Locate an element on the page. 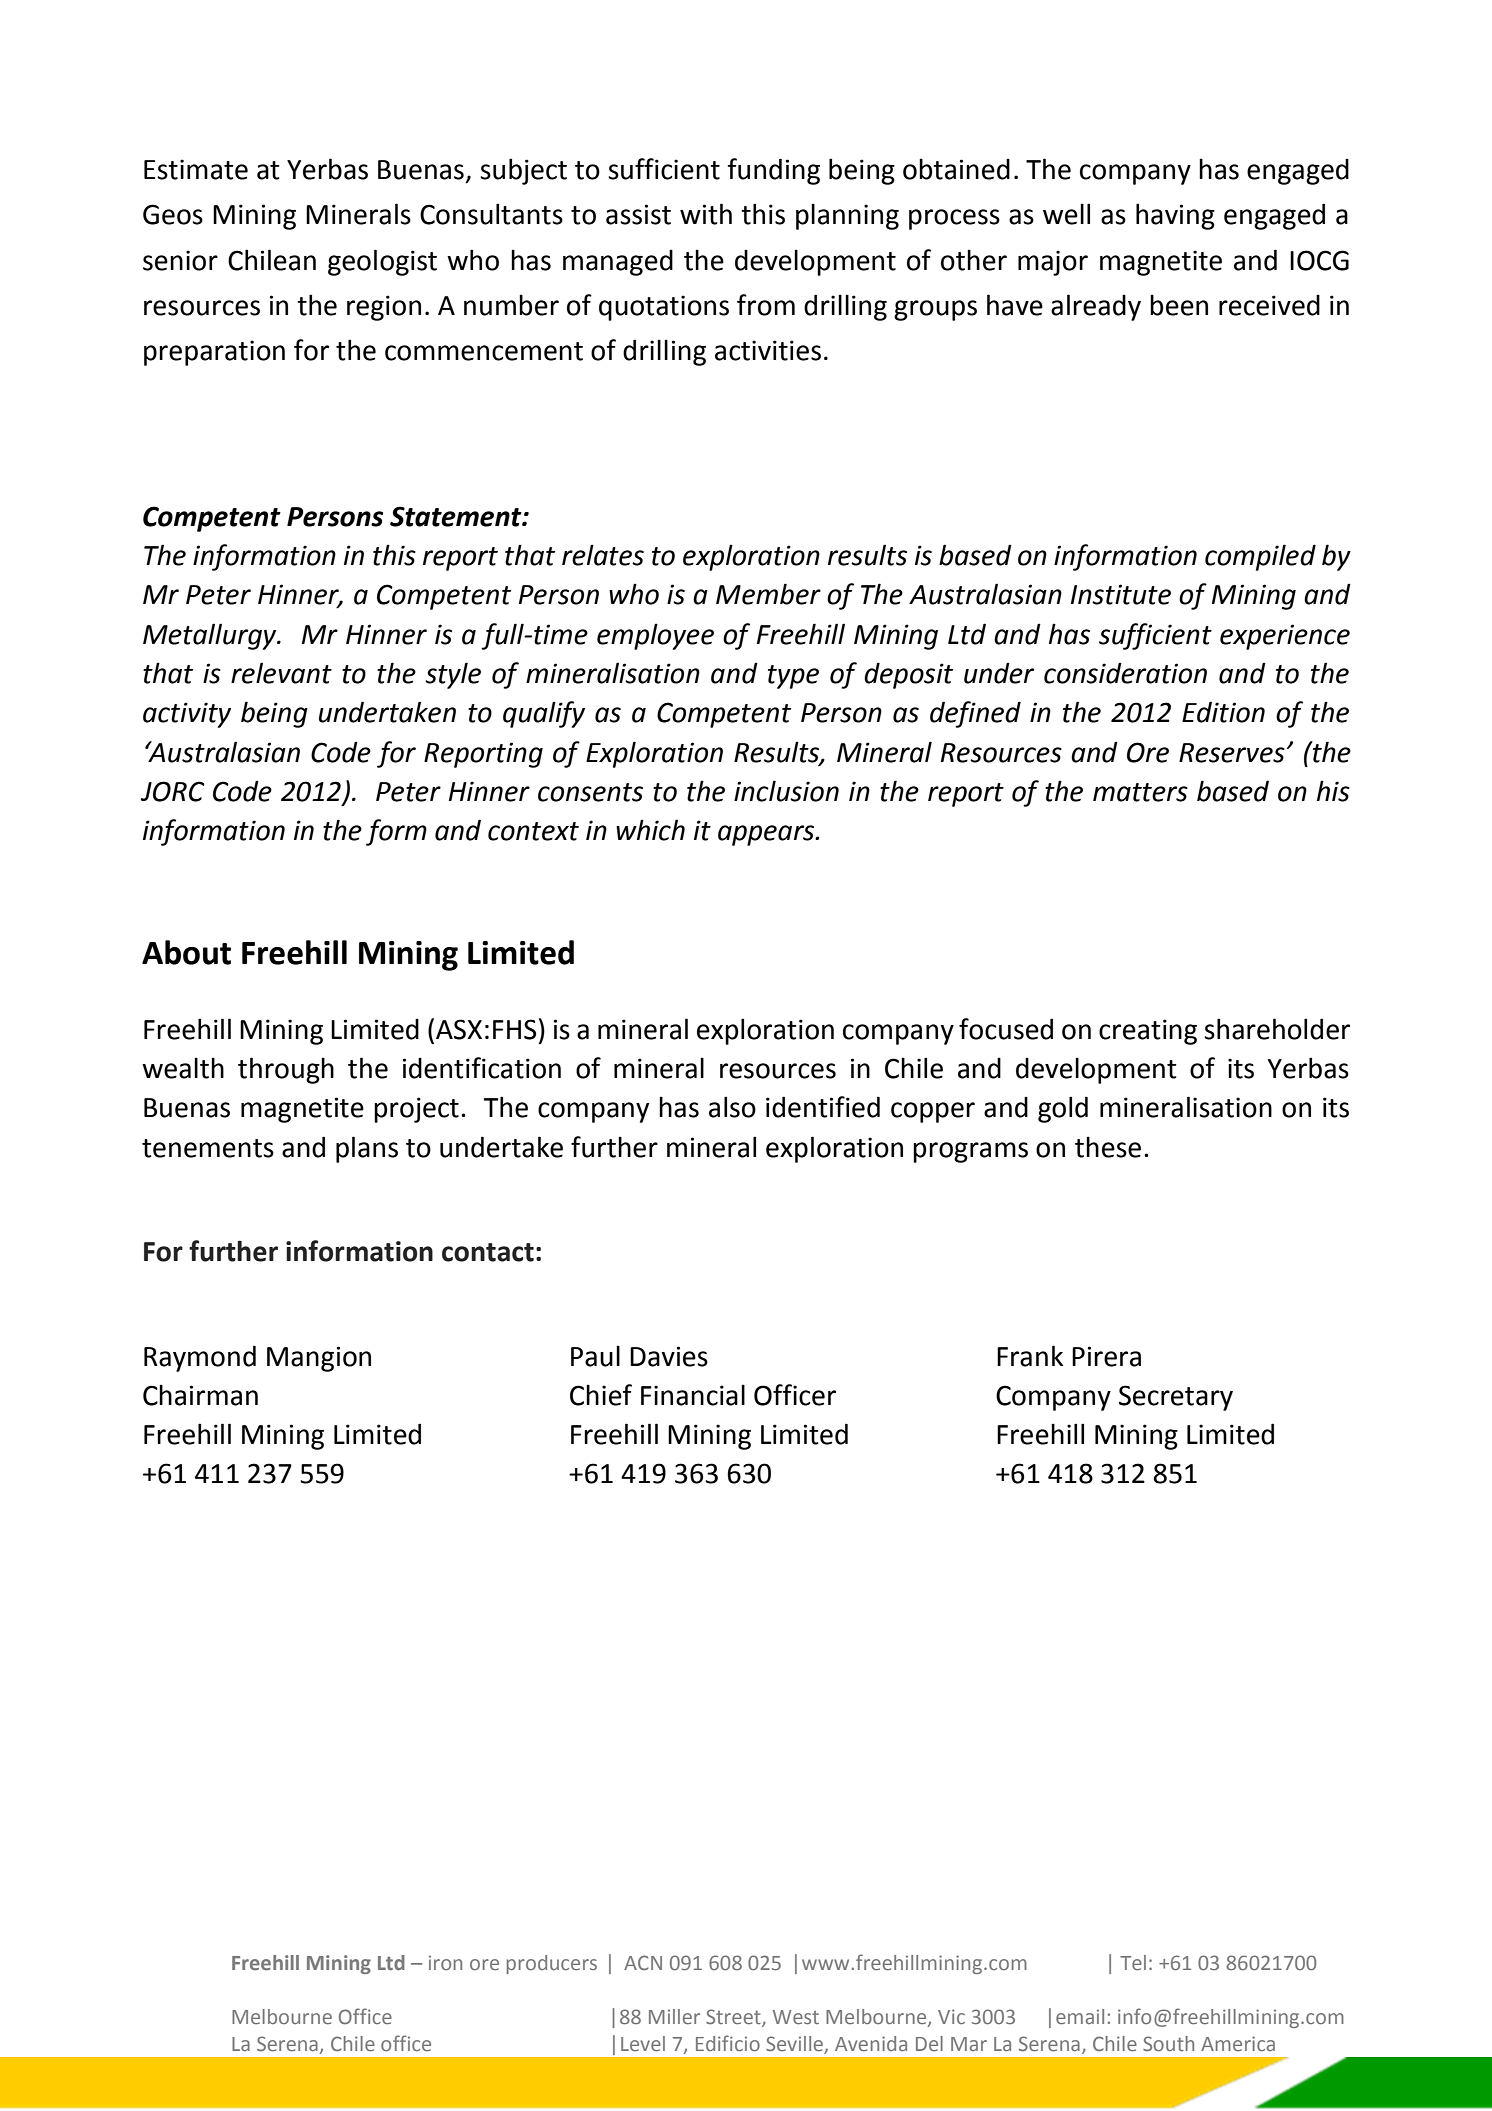  Street is located at coordinates (734, 2017).
